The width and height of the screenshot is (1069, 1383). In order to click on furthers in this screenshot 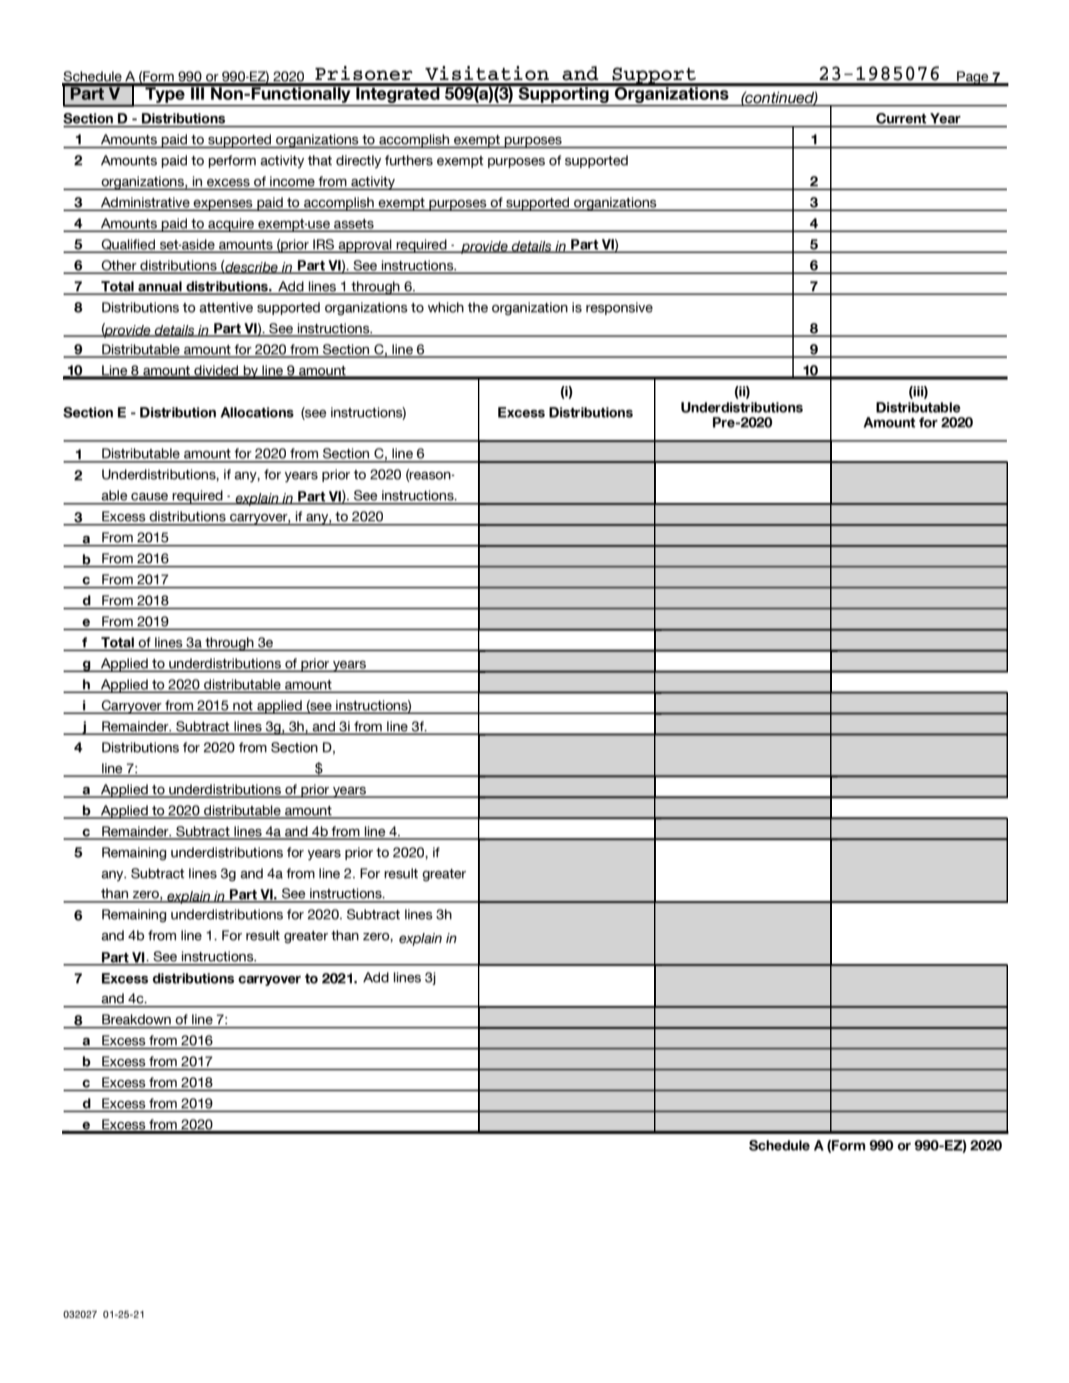, I will do `click(409, 160)`.
